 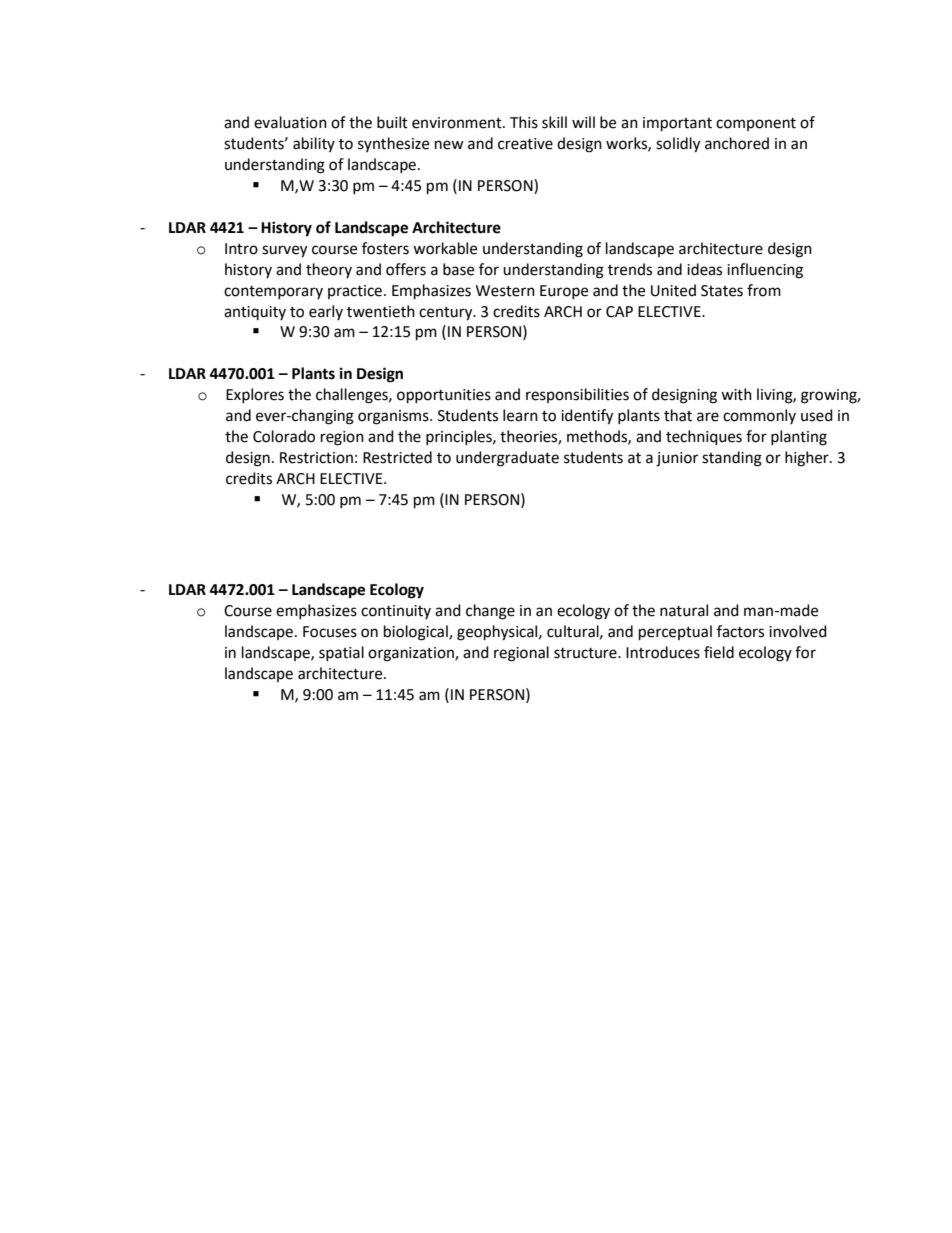 What do you see at coordinates (740, 631) in the page?
I see `factors` at bounding box center [740, 631].
